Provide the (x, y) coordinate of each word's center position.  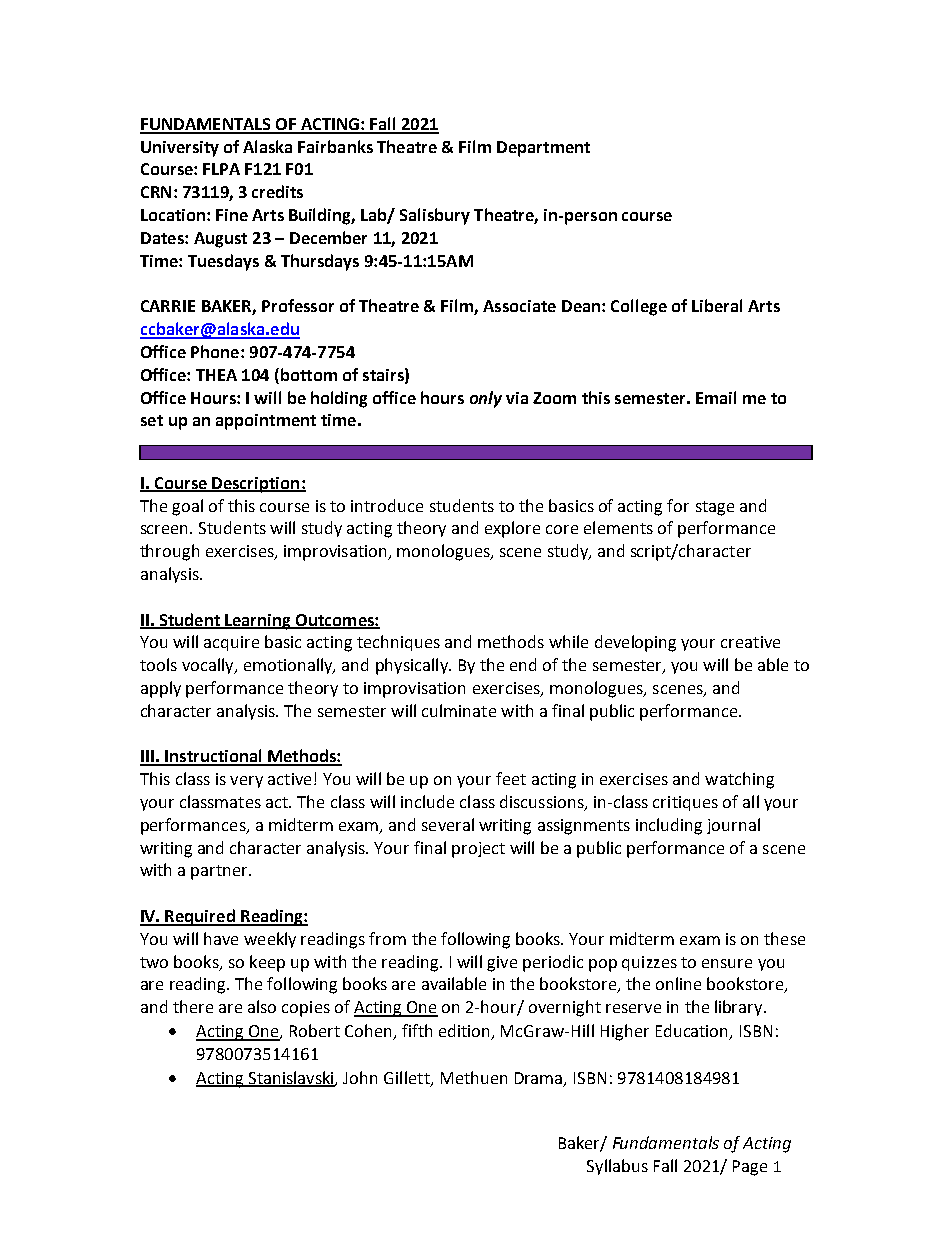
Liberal (717, 305)
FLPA (221, 169)
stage (715, 508)
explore (512, 529)
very (246, 782)
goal (187, 507)
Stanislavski (291, 1078)
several (448, 824)
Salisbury (435, 216)
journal (733, 826)
